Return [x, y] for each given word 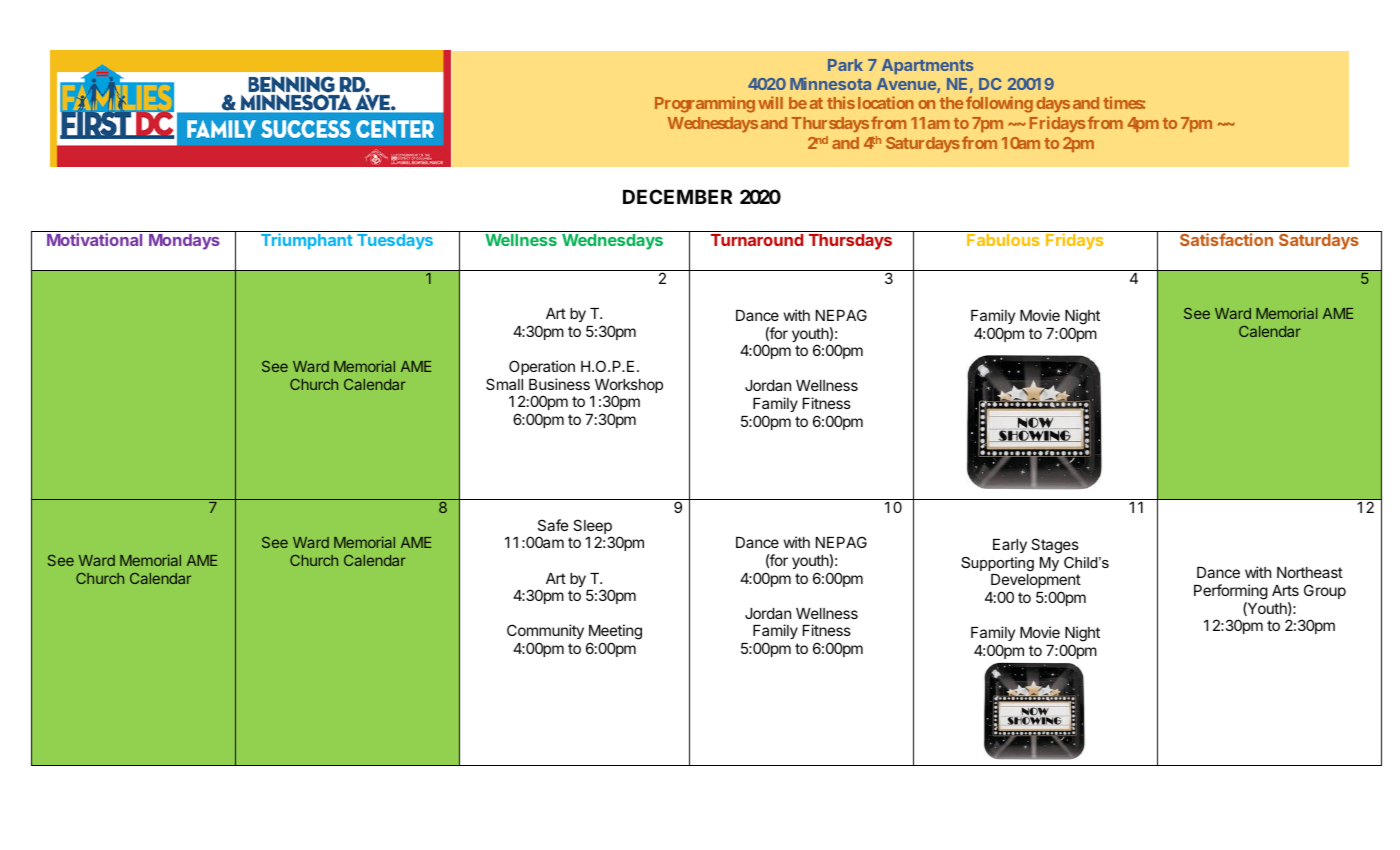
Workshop [629, 387]
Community [545, 631]
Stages [1055, 546]
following [999, 104]
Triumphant [307, 241]
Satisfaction [1226, 239]
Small [504, 384]
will [770, 102]
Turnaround [757, 240]
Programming [705, 104]
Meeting [615, 633]
